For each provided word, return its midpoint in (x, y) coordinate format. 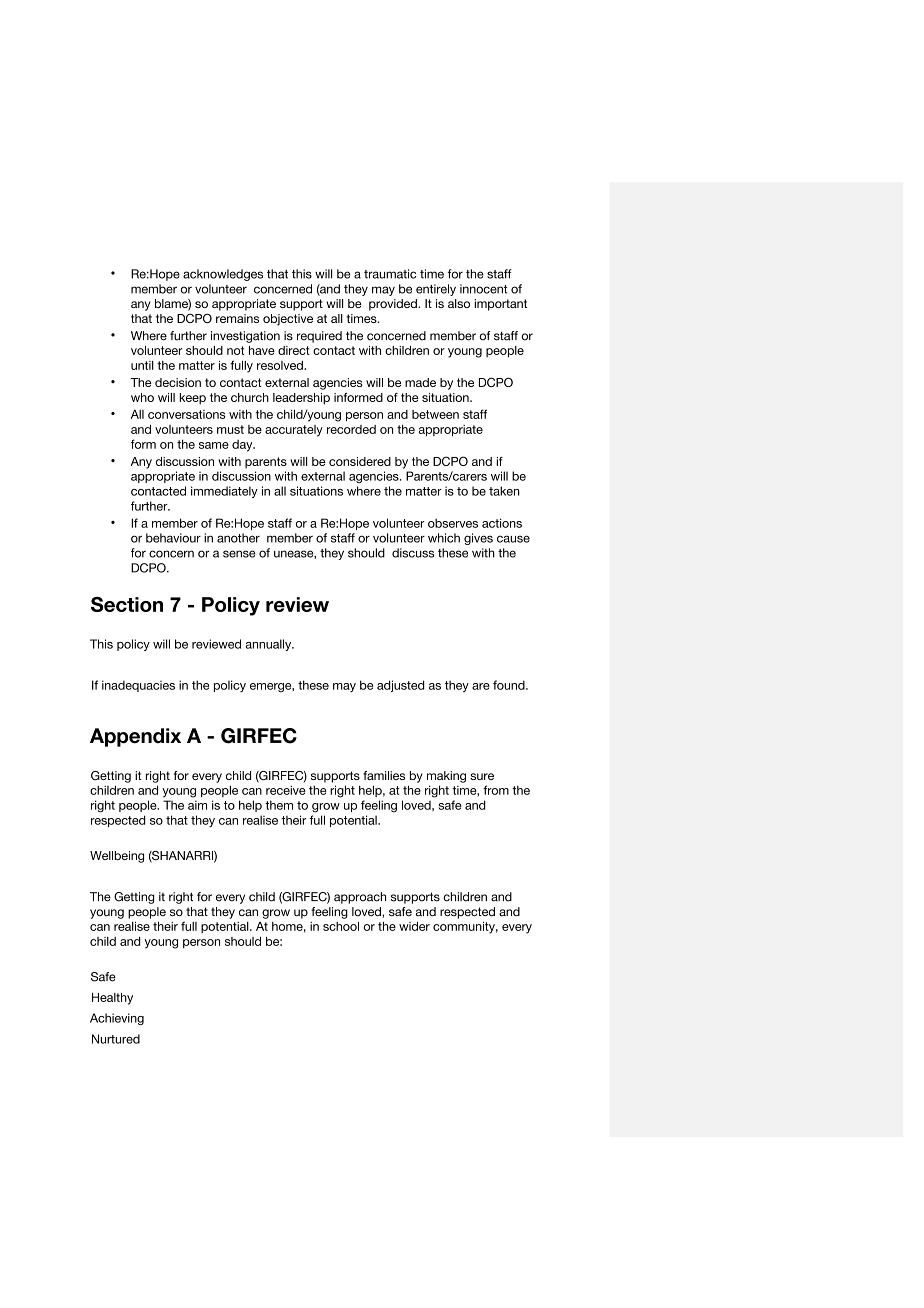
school (341, 926)
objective (288, 320)
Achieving (117, 1019)
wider (414, 926)
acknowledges (223, 275)
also (459, 303)
